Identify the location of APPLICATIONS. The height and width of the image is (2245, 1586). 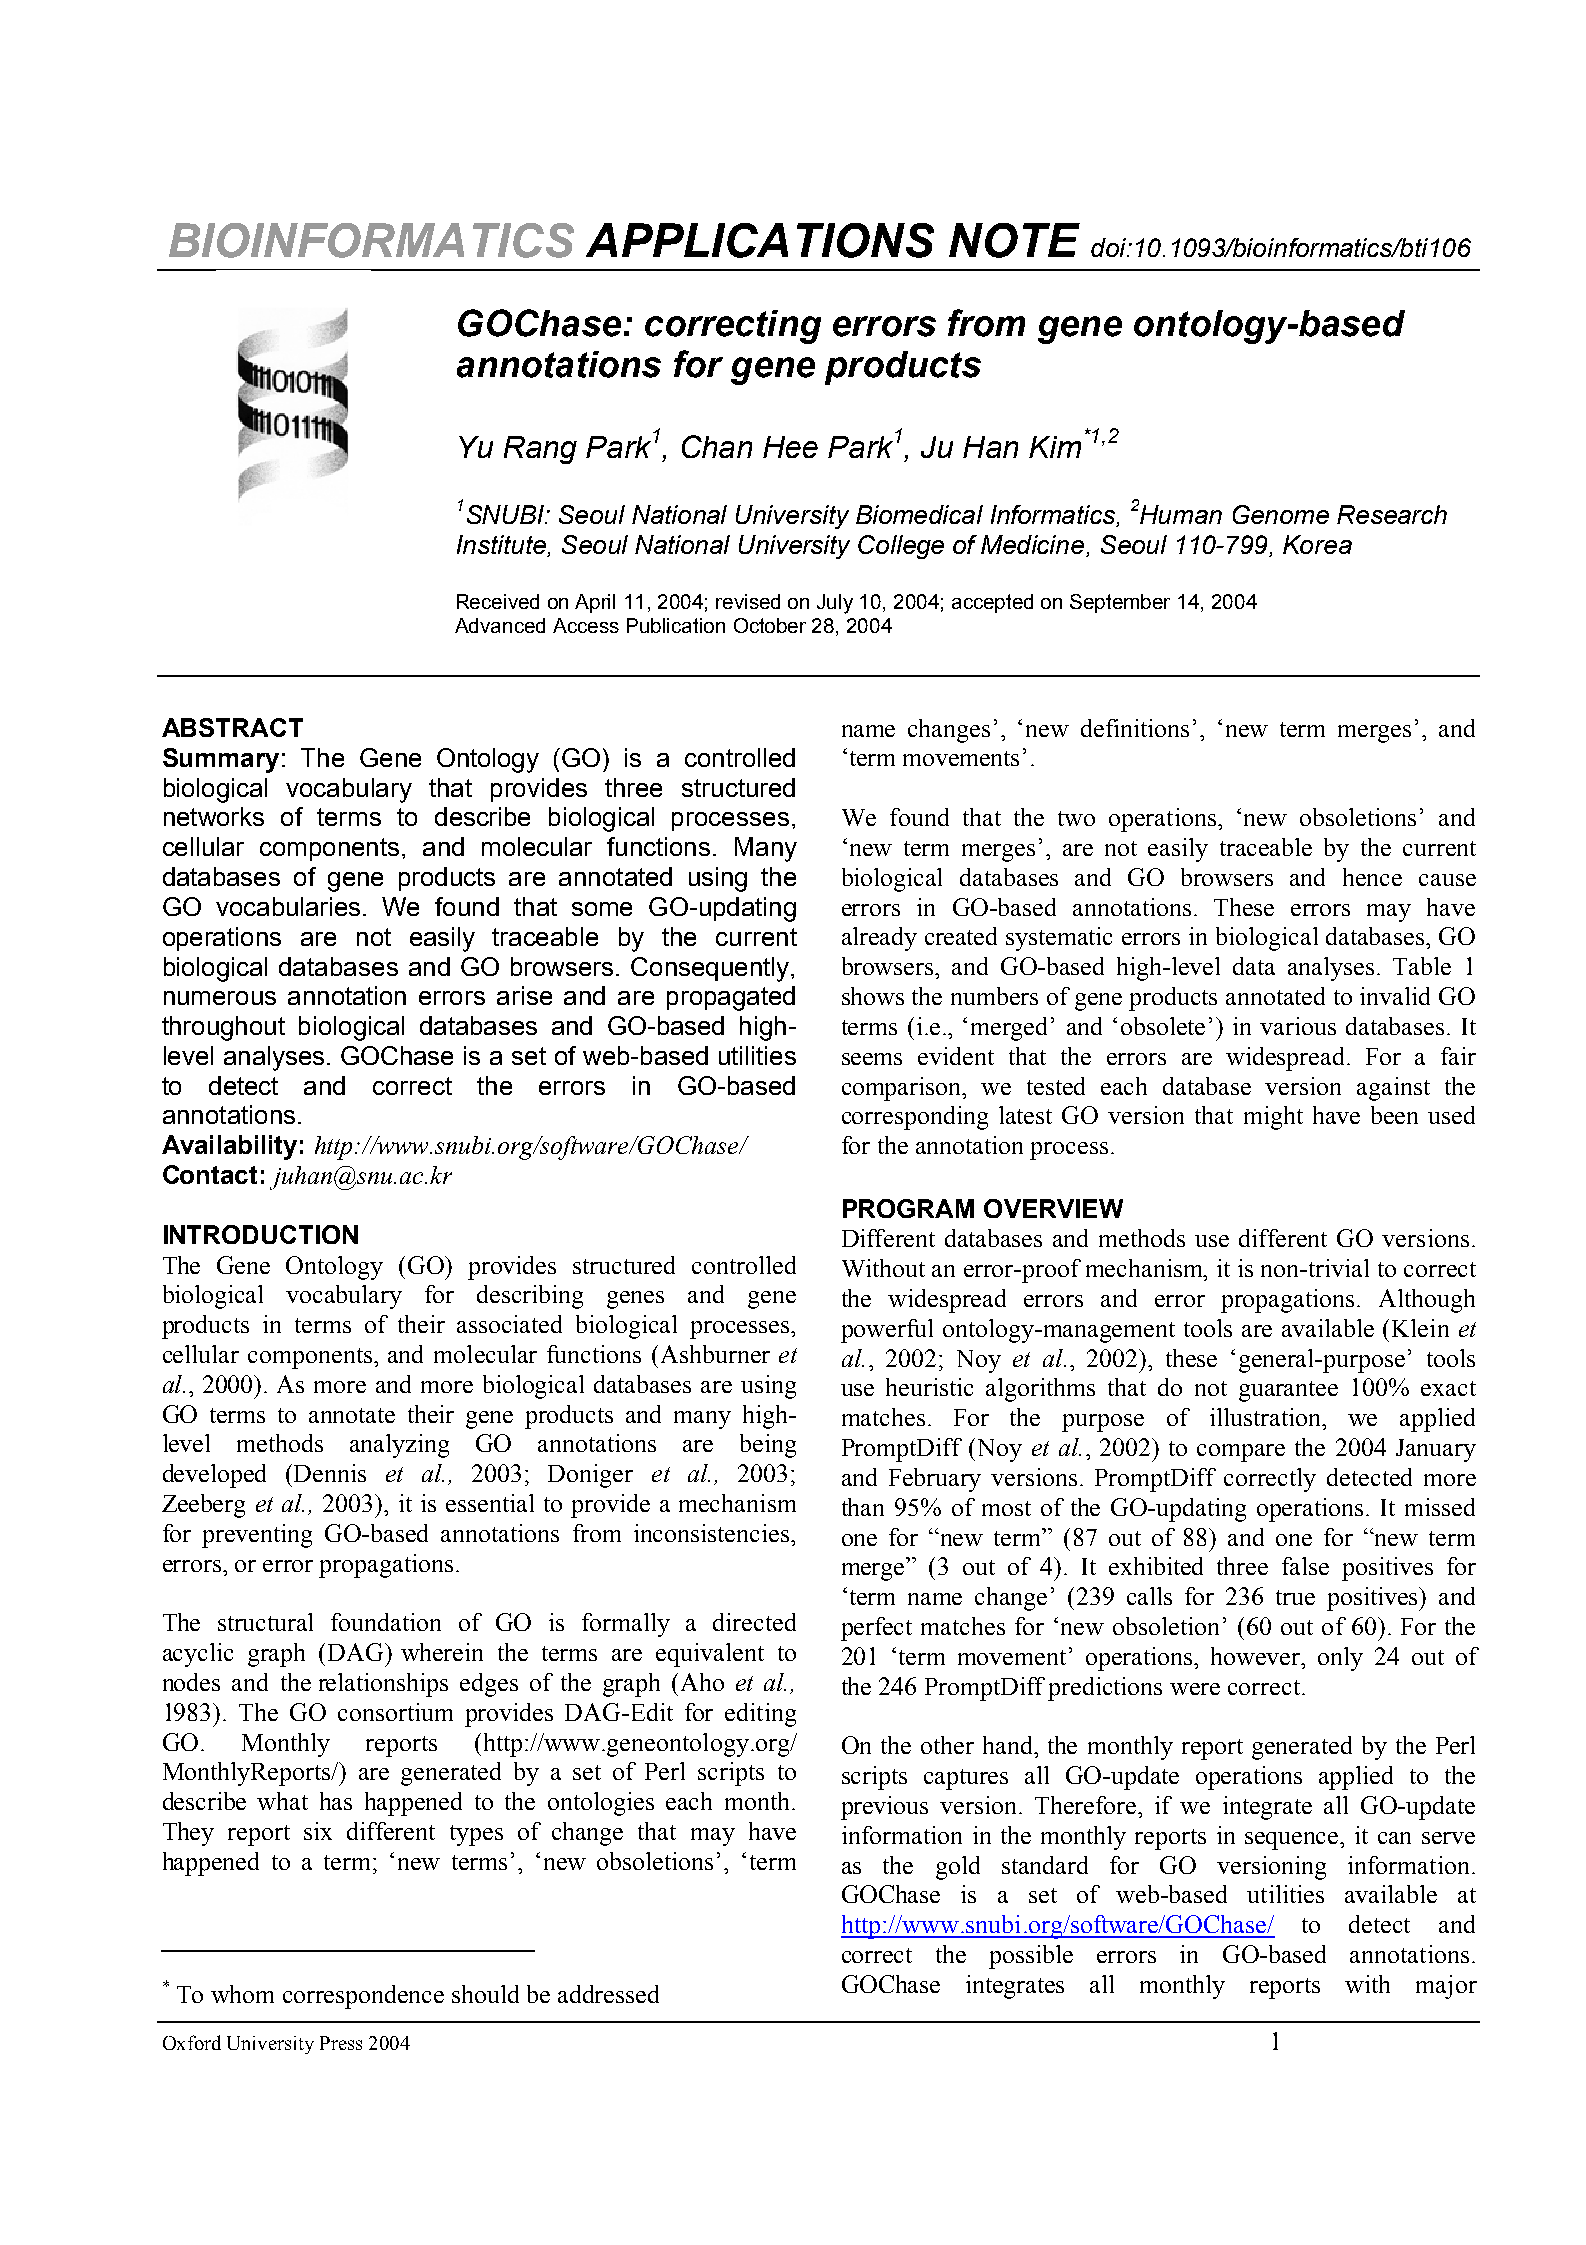
(760, 240).
